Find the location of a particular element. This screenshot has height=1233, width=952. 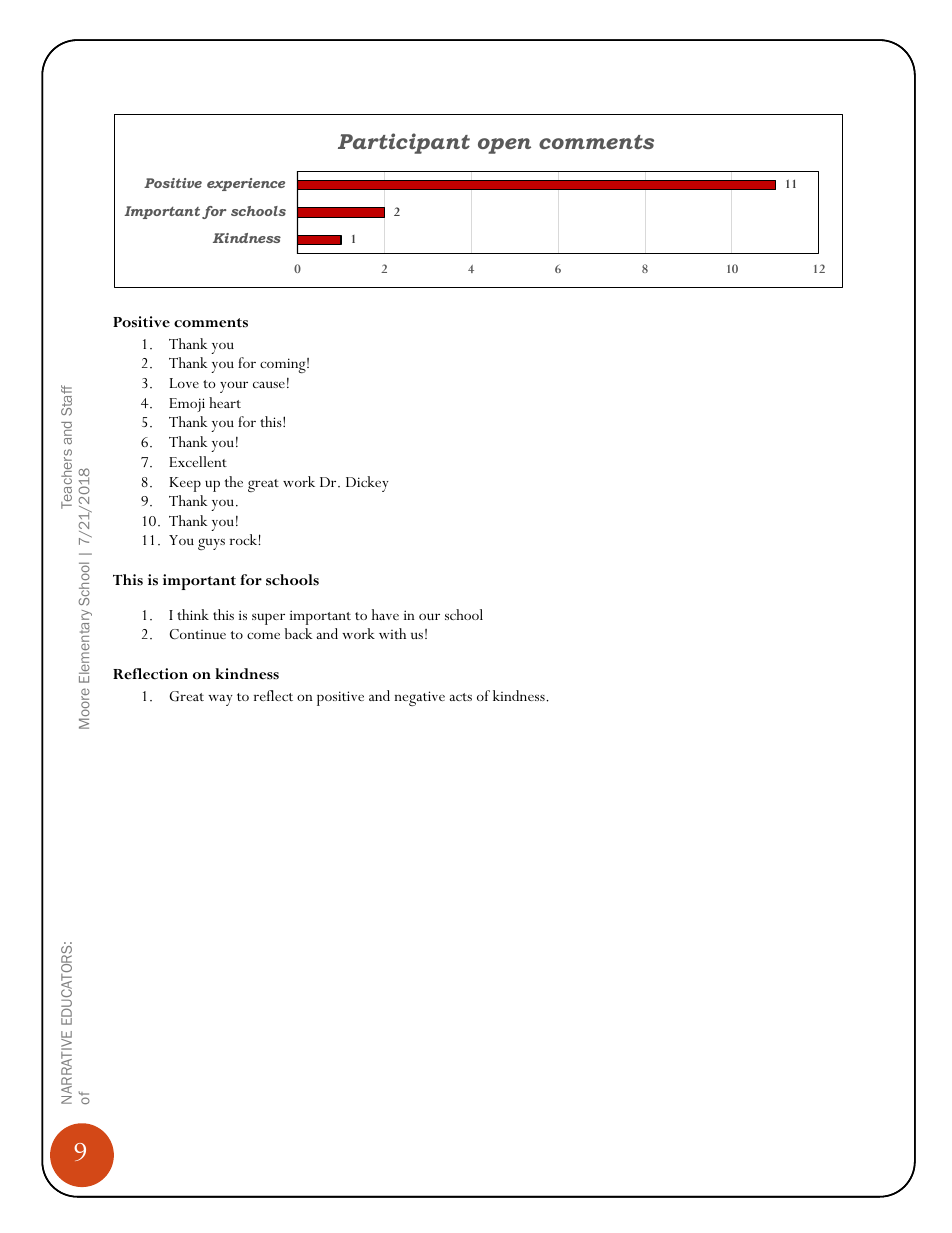

experience is located at coordinates (246, 184).
